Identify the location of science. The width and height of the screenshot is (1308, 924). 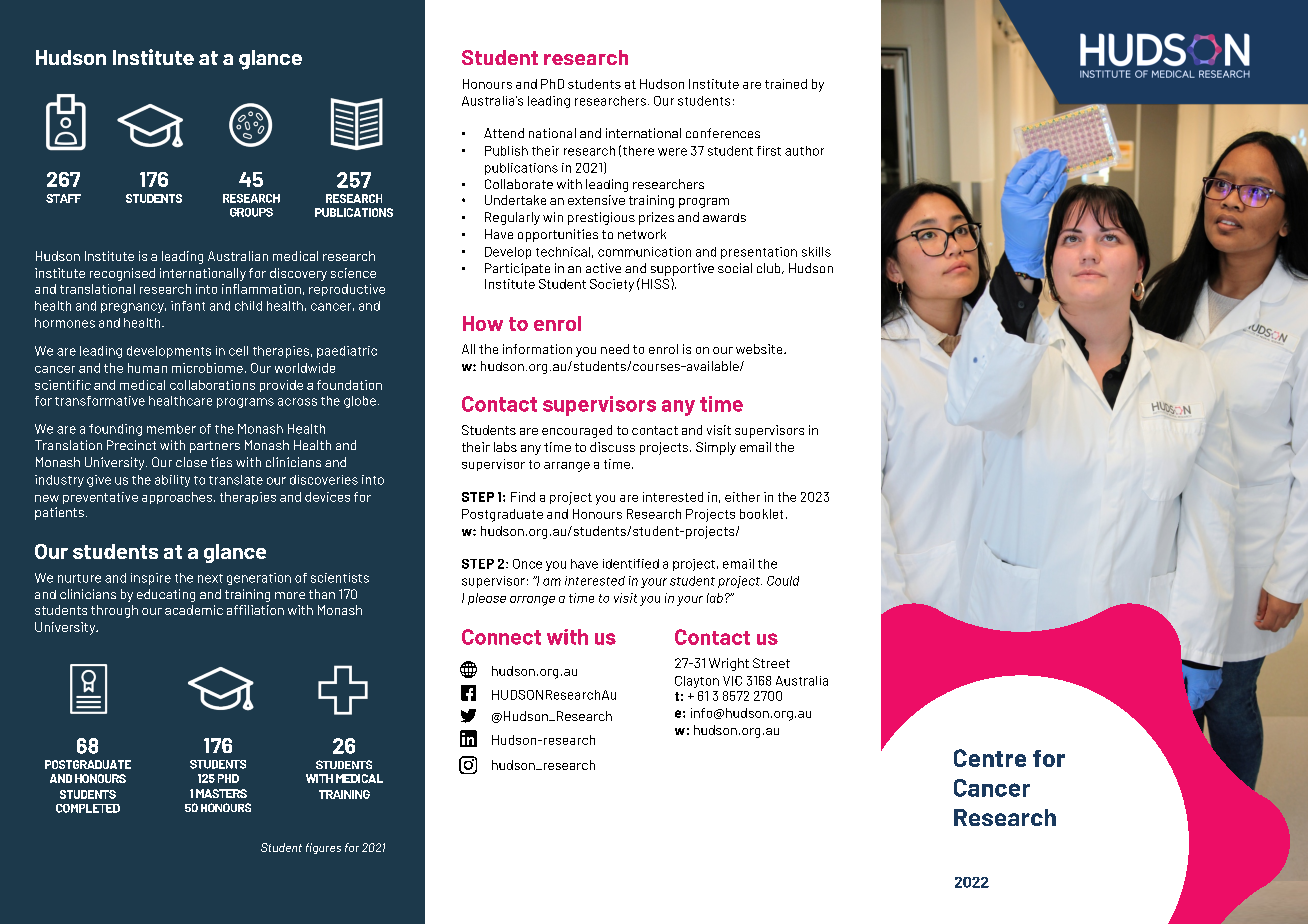
(353, 273).
